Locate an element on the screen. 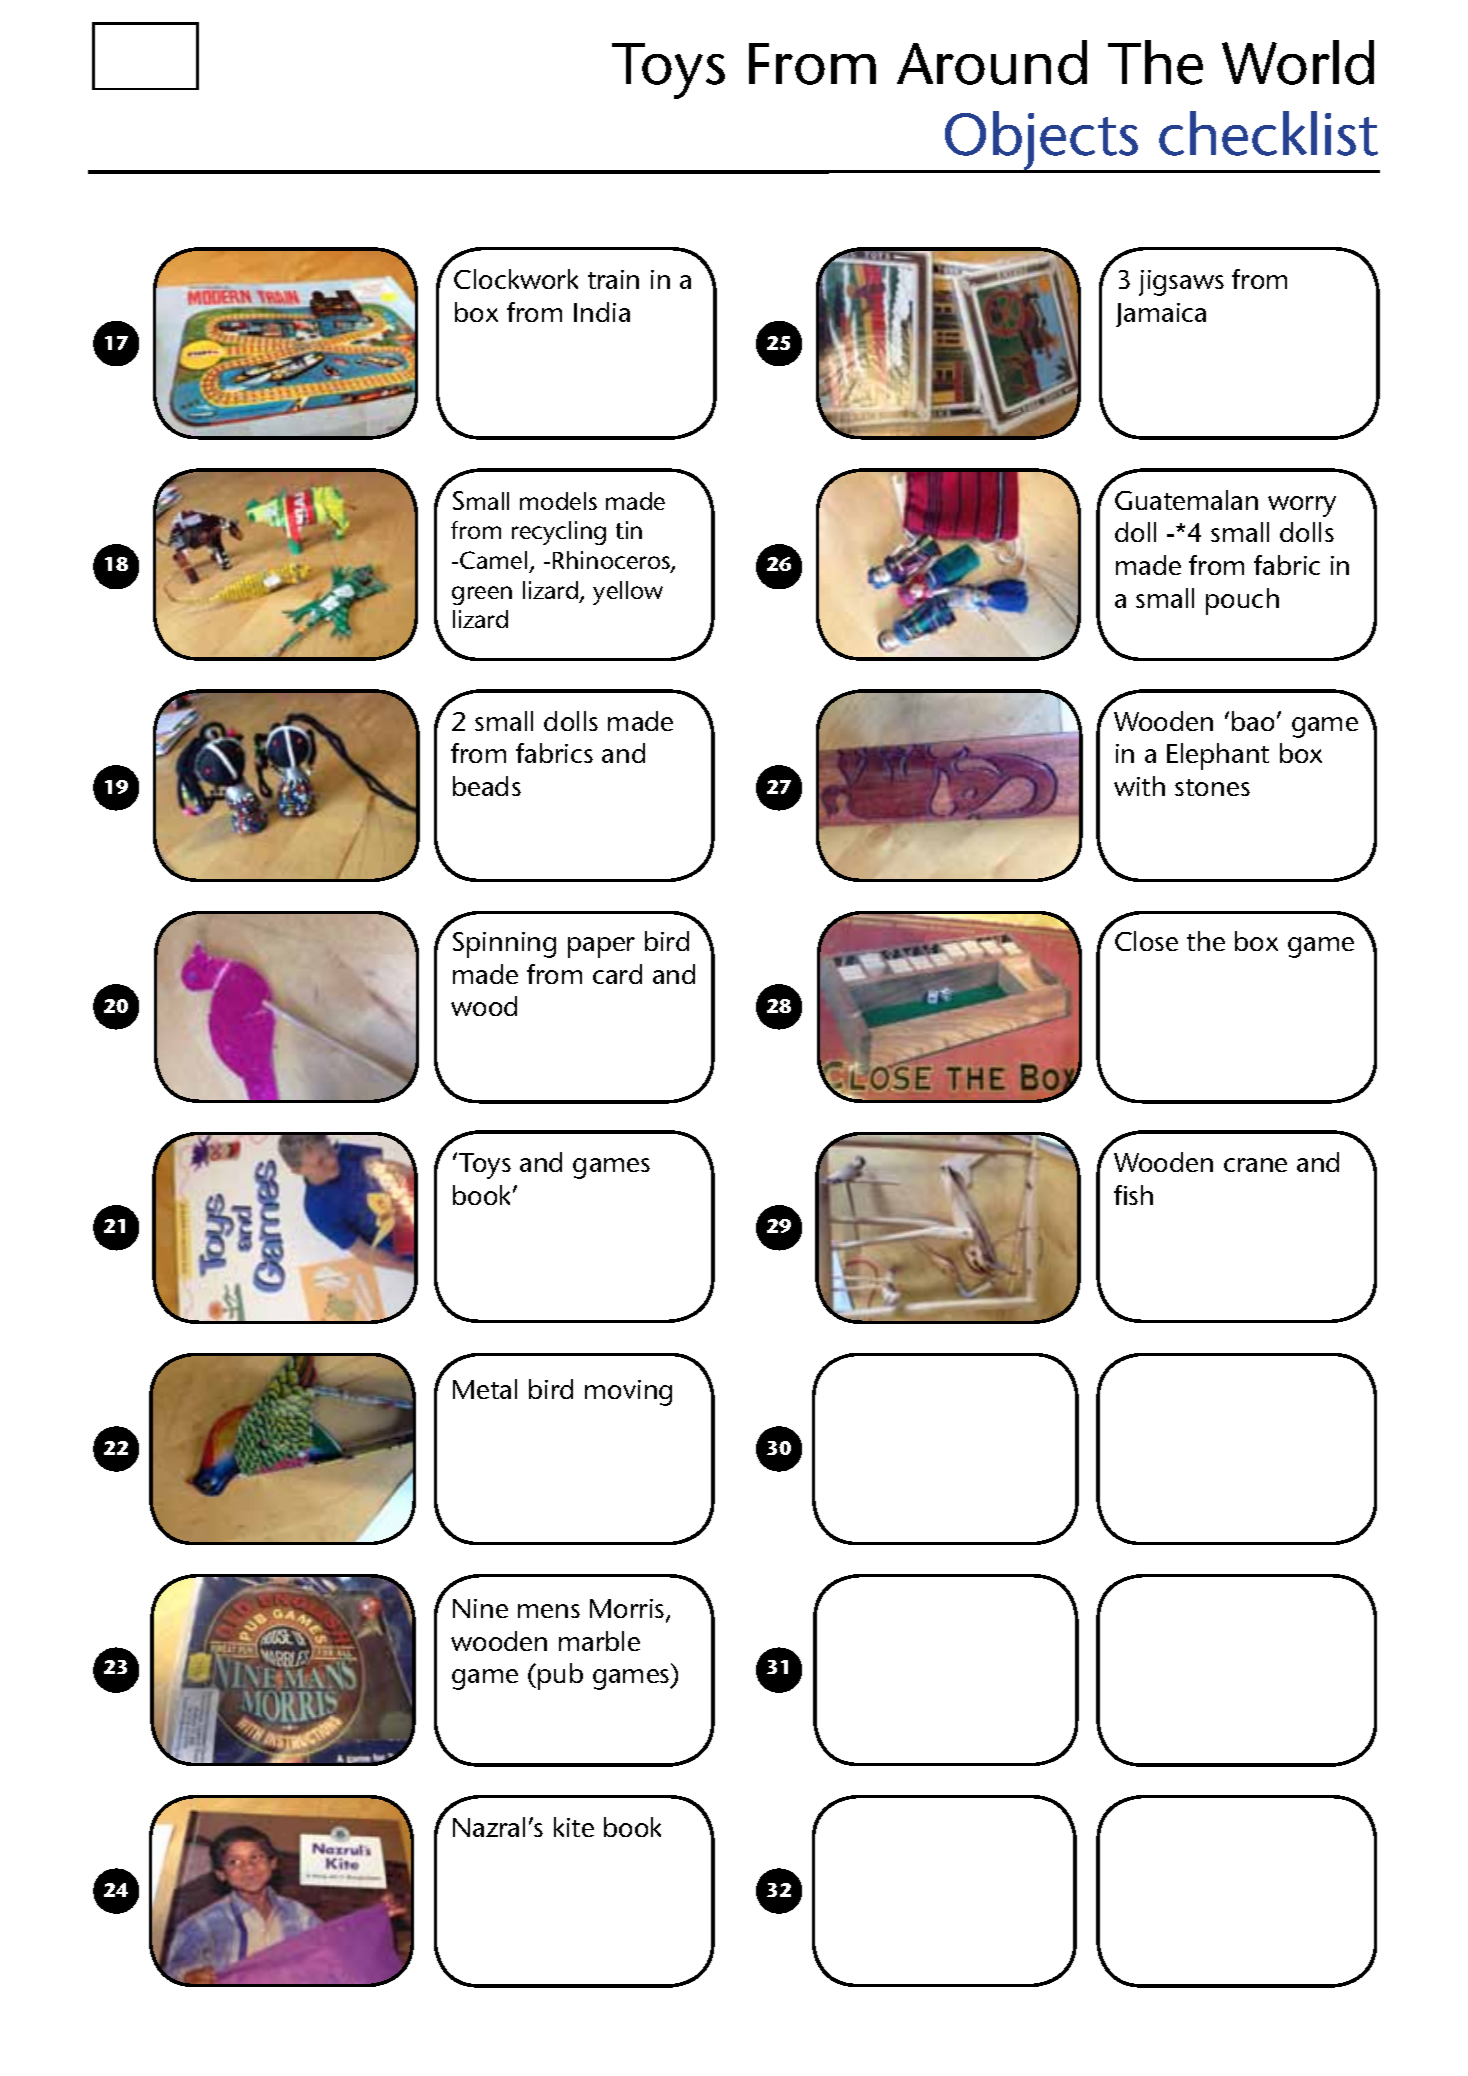 The image size is (1468, 2076). checklist is located at coordinates (1268, 133).
